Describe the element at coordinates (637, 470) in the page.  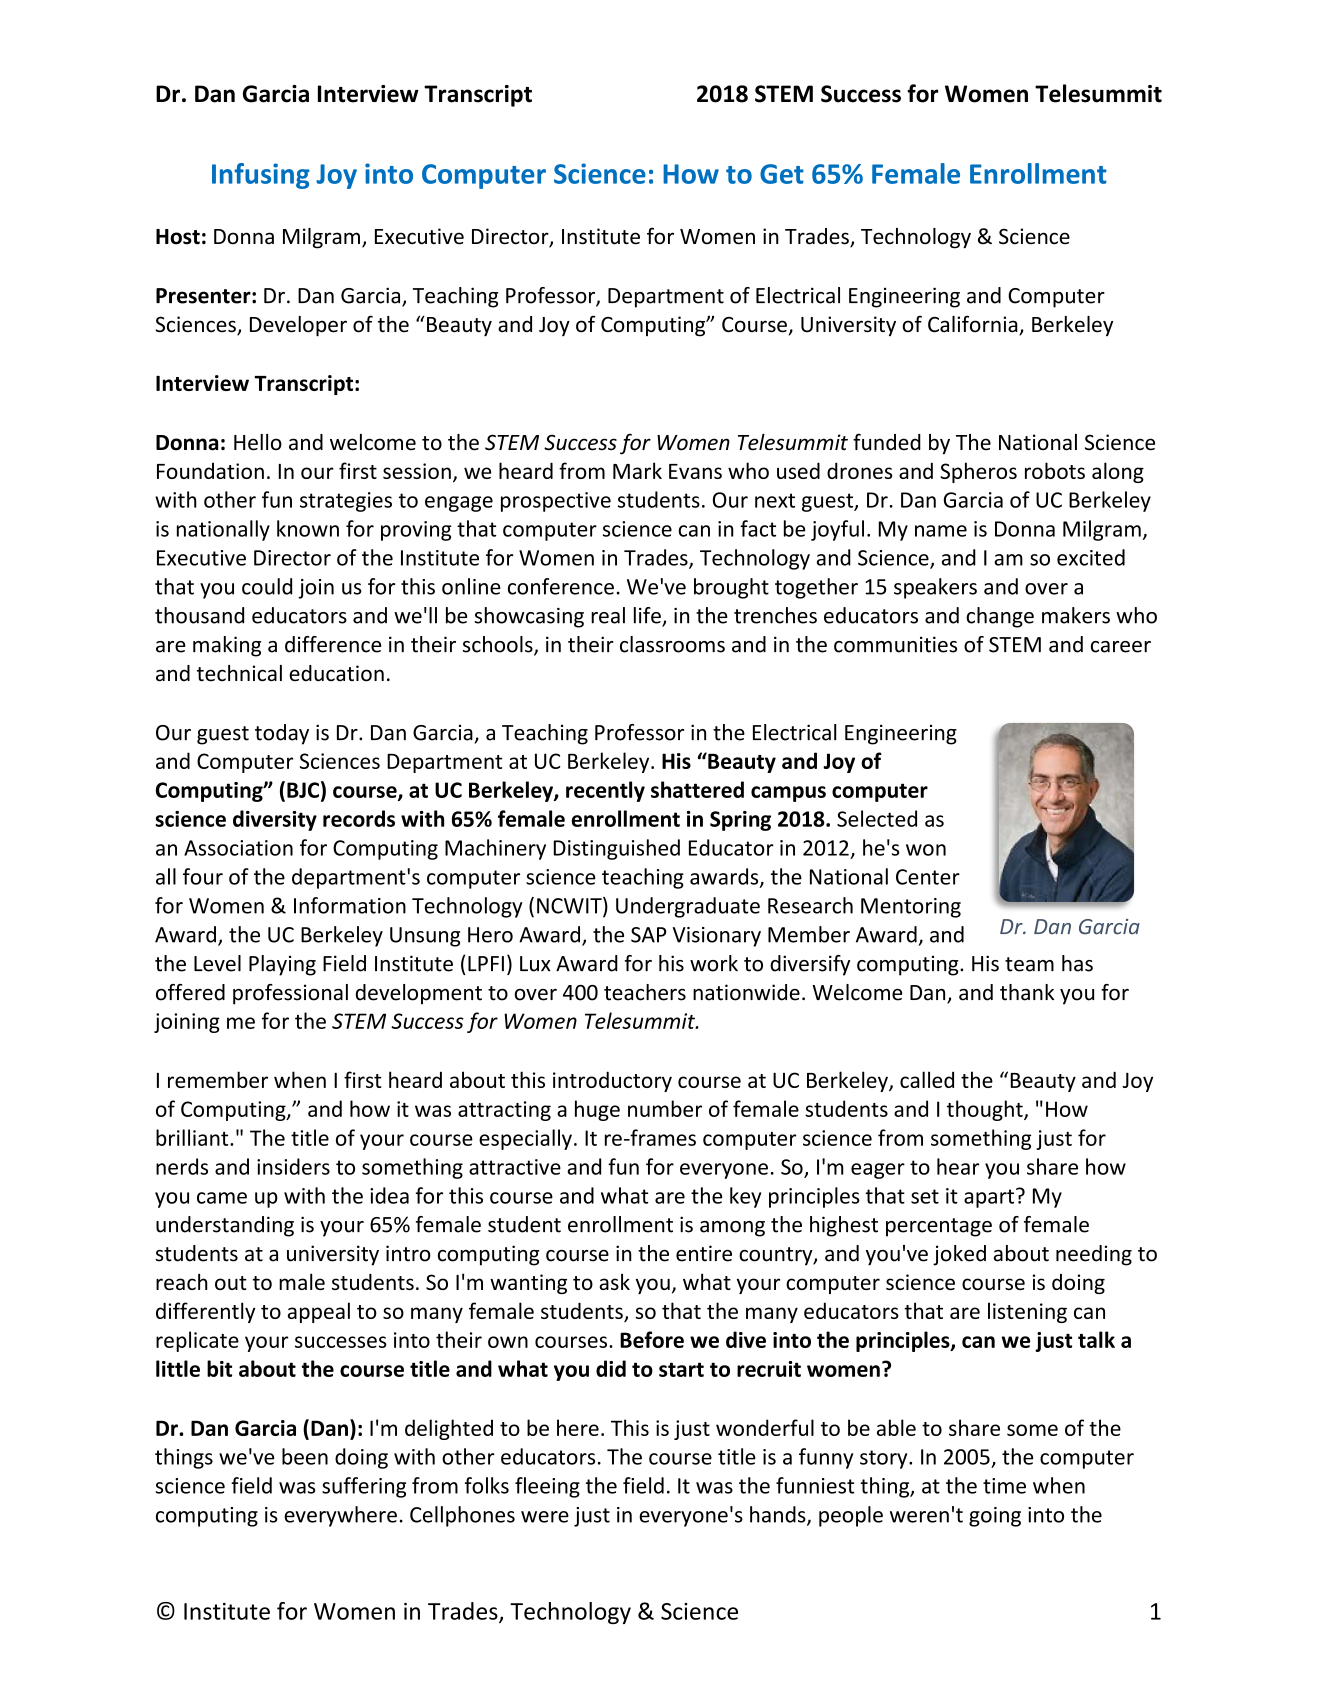
I see `Mark` at that location.
